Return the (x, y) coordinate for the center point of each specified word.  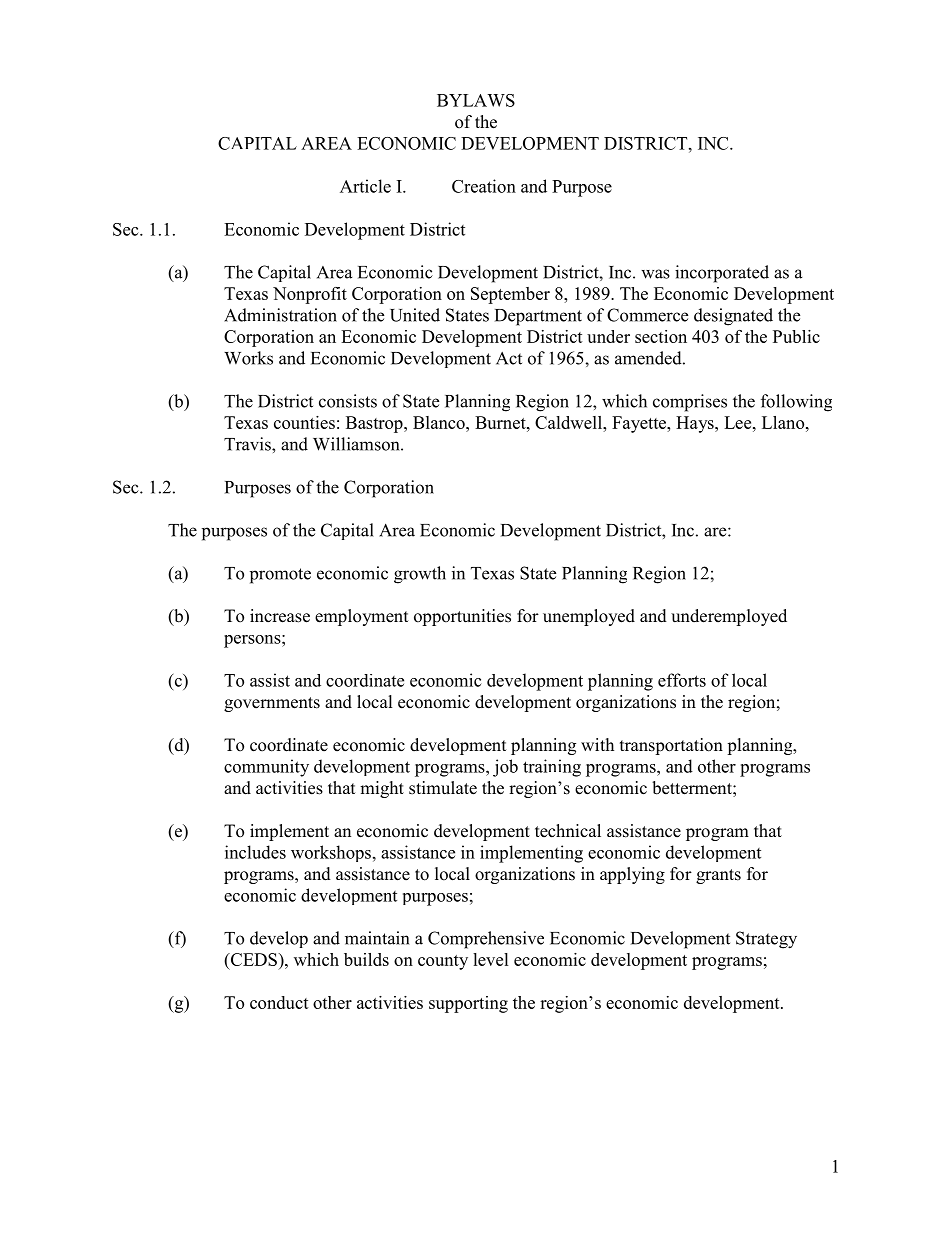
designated (733, 317)
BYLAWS (476, 100)
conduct (279, 1002)
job (505, 768)
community (266, 768)
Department (538, 317)
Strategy (766, 940)
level (491, 959)
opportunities (462, 617)
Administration (280, 315)
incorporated (722, 274)
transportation (671, 746)
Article (365, 186)
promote (280, 576)
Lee (739, 422)
